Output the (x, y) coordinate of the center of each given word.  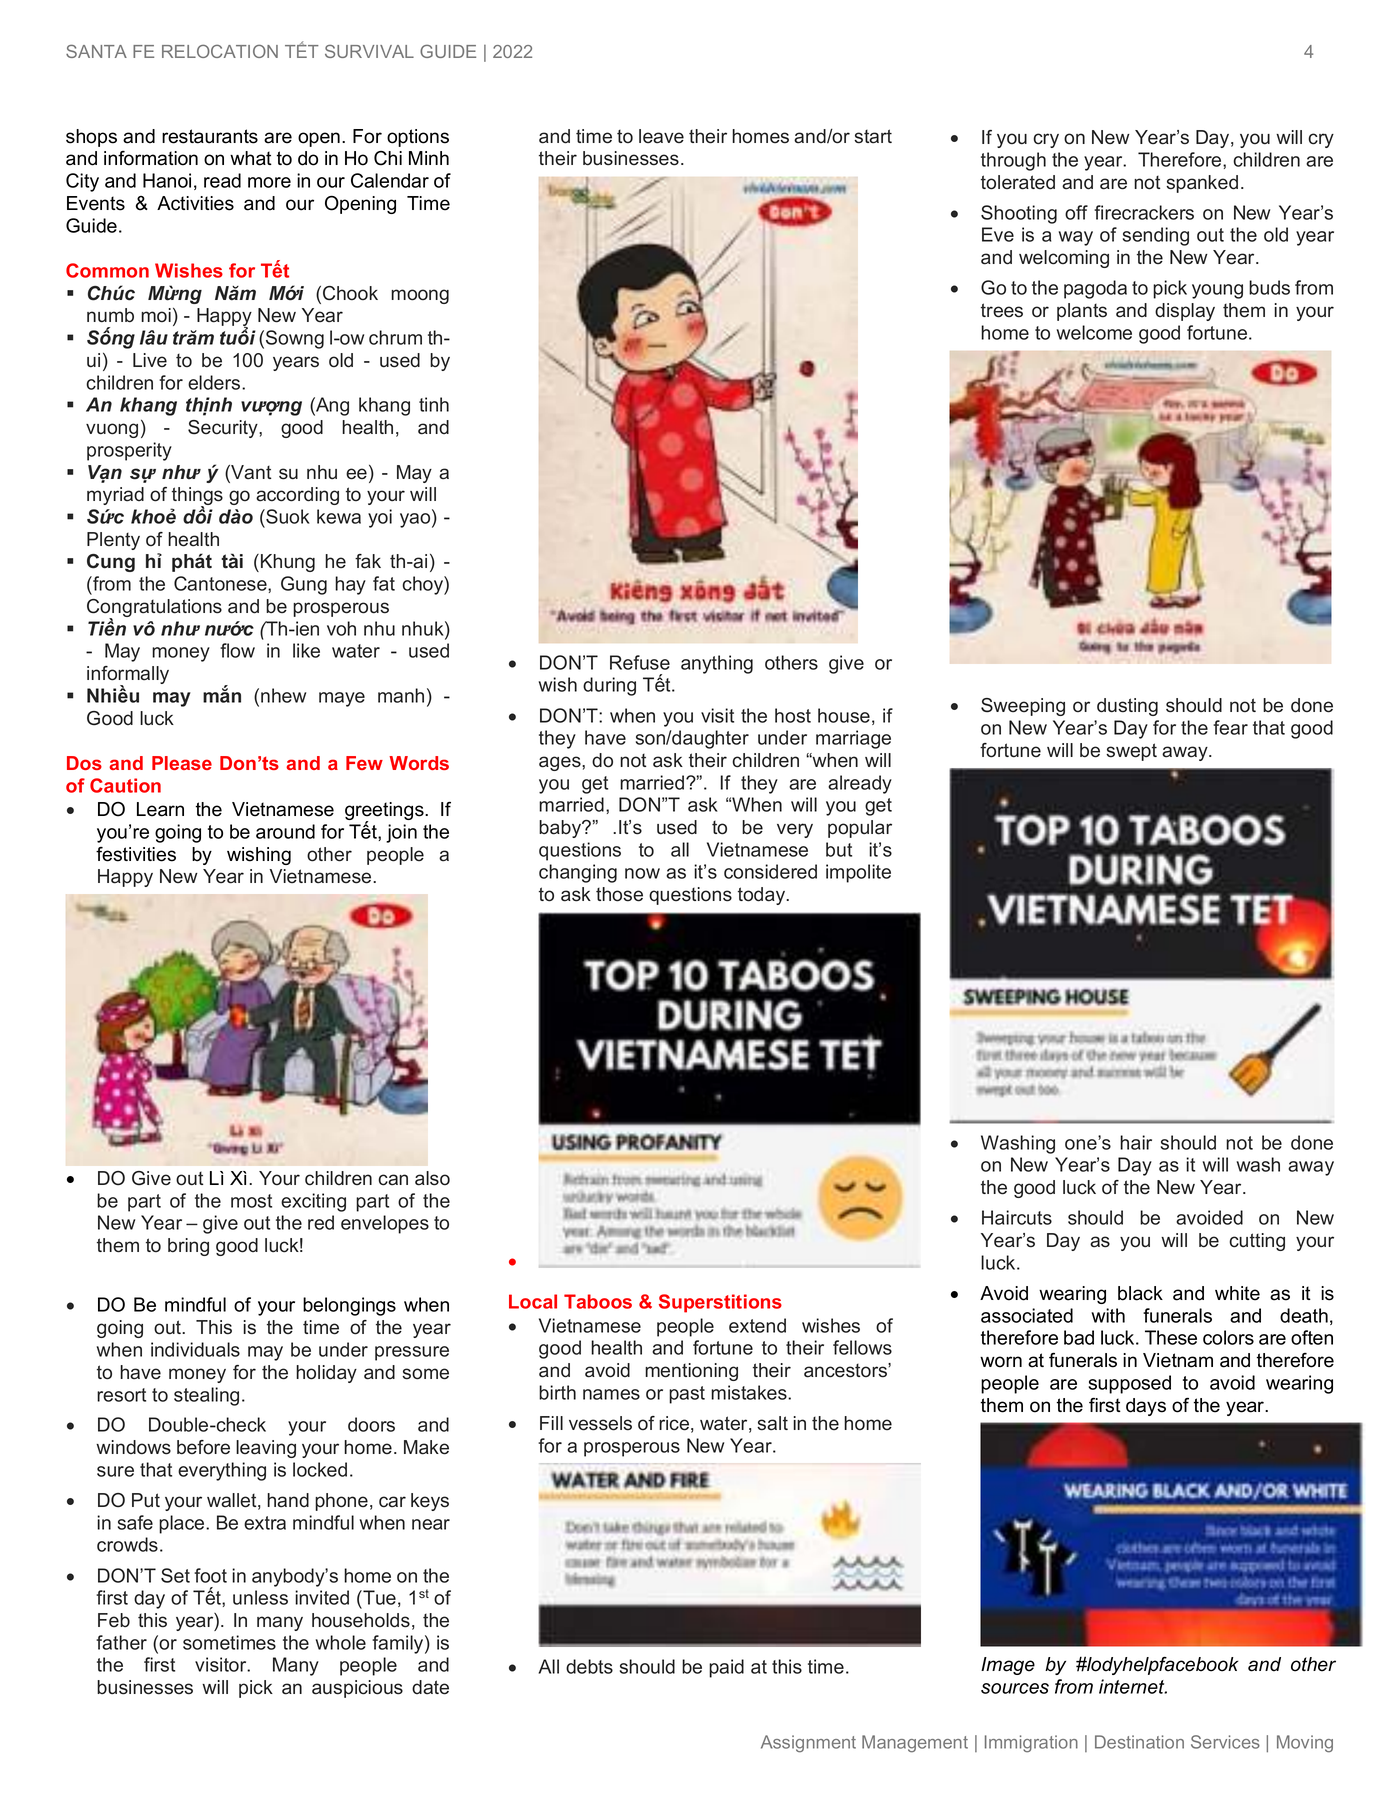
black (1140, 1293)
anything (717, 664)
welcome (1094, 332)
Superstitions (720, 1303)
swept (1131, 752)
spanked (1202, 184)
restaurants (210, 136)
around (285, 831)
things (197, 497)
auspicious (357, 1689)
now (642, 873)
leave (661, 136)
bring (188, 1247)
